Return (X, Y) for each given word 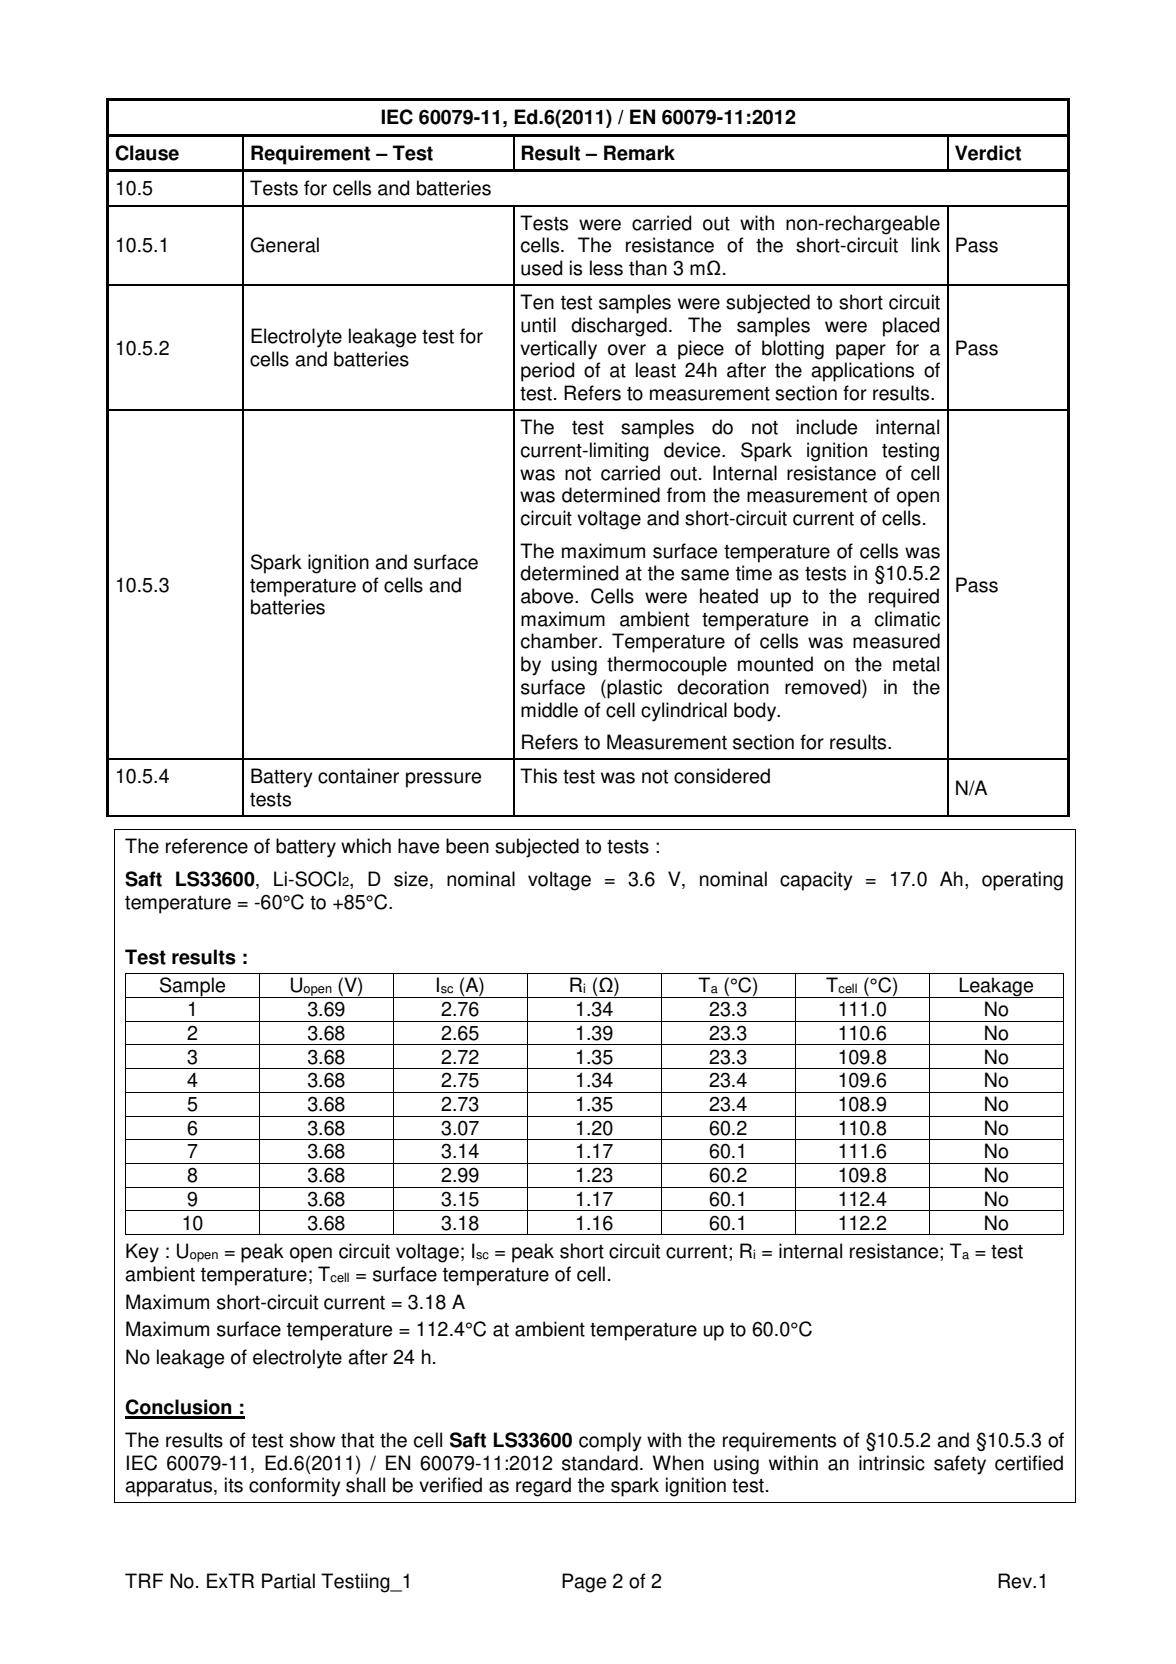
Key (142, 1253)
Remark (639, 153)
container (358, 776)
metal (916, 664)
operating (1022, 881)
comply (610, 1442)
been (467, 846)
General (284, 245)
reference (207, 846)
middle (549, 710)
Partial (288, 1581)
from (686, 495)
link (926, 244)
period (547, 372)
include (827, 427)
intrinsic (892, 1463)
